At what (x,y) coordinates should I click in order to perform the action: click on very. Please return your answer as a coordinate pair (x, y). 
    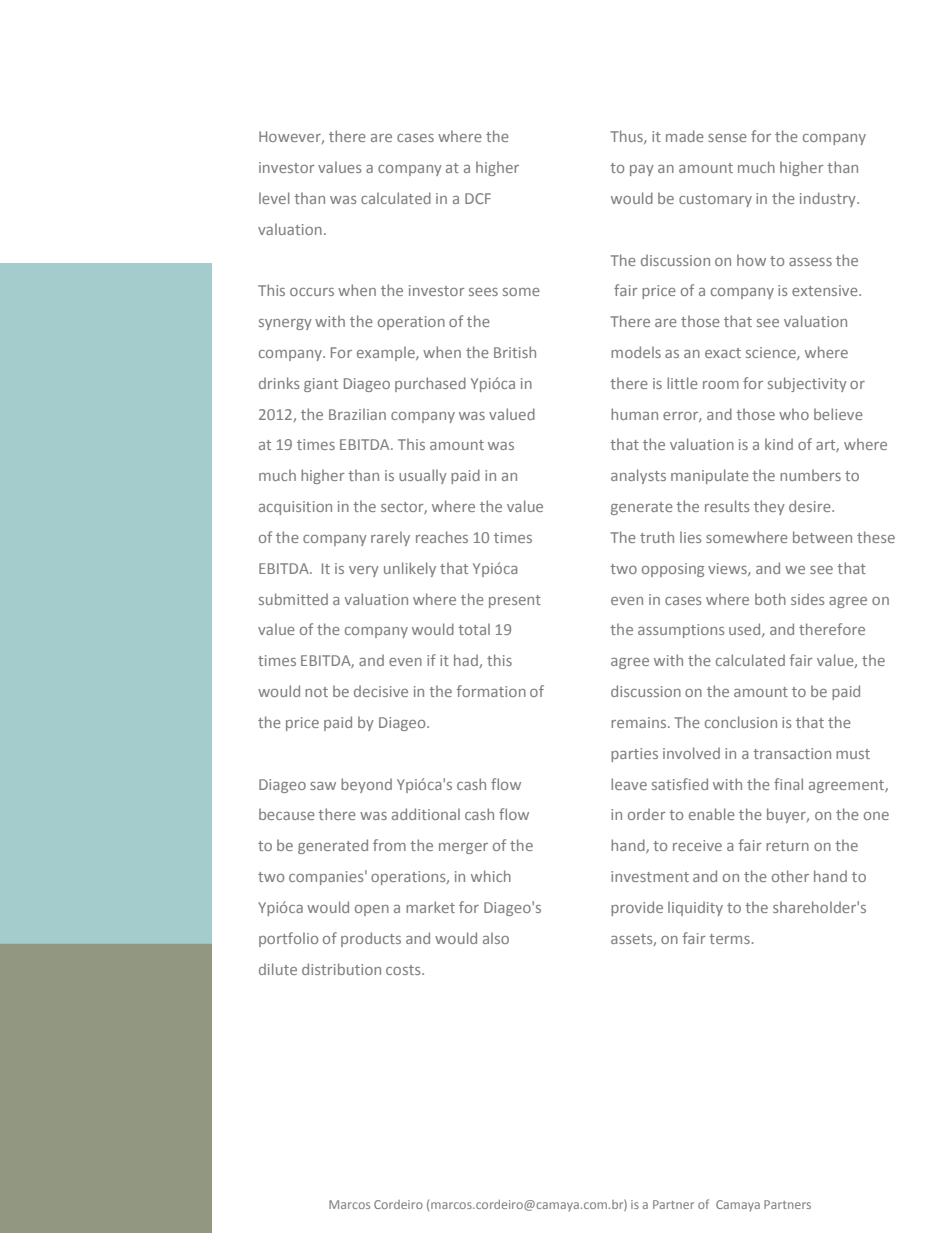
    Looking at the image, I should click on (364, 571).
